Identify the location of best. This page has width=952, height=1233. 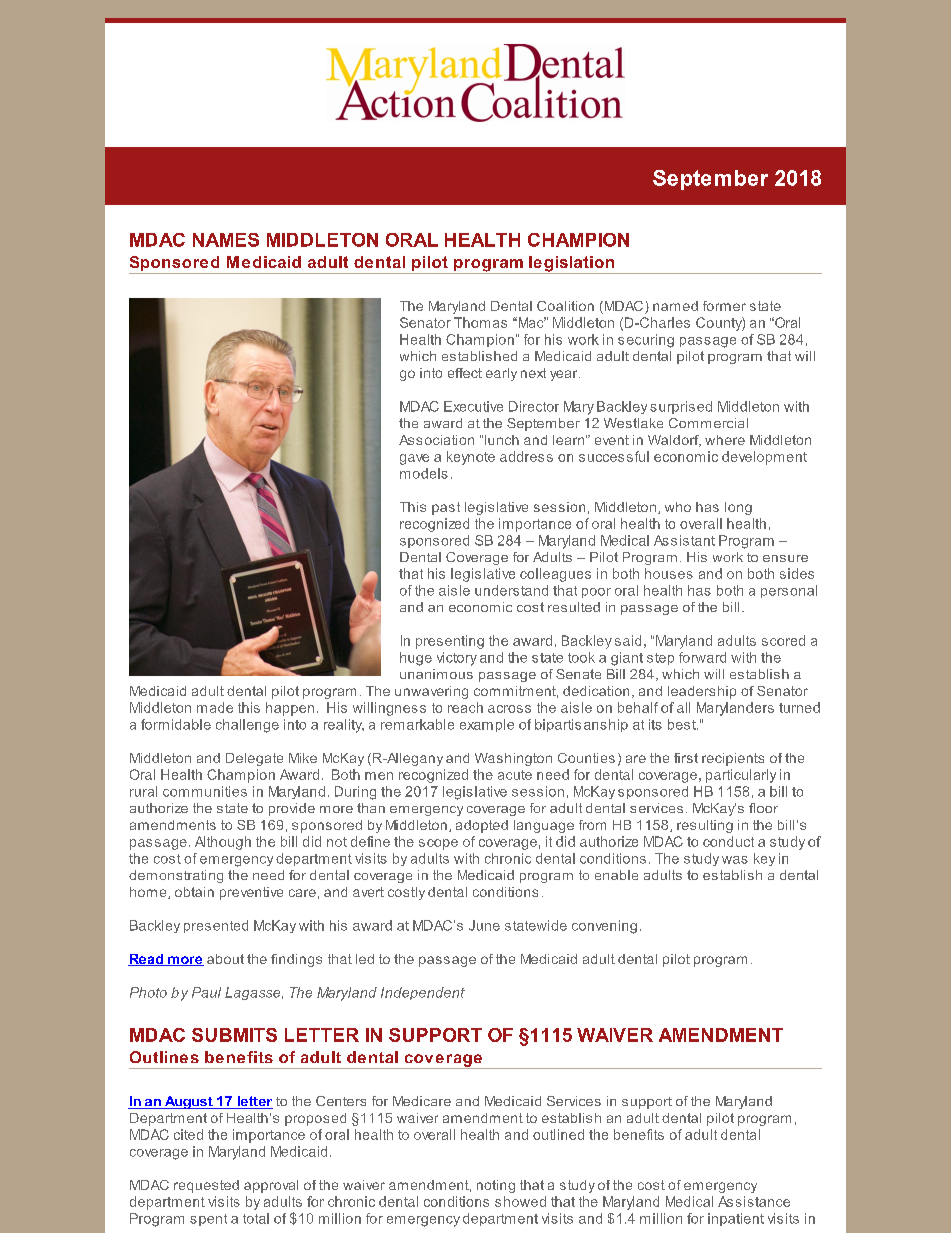
(683, 724).
